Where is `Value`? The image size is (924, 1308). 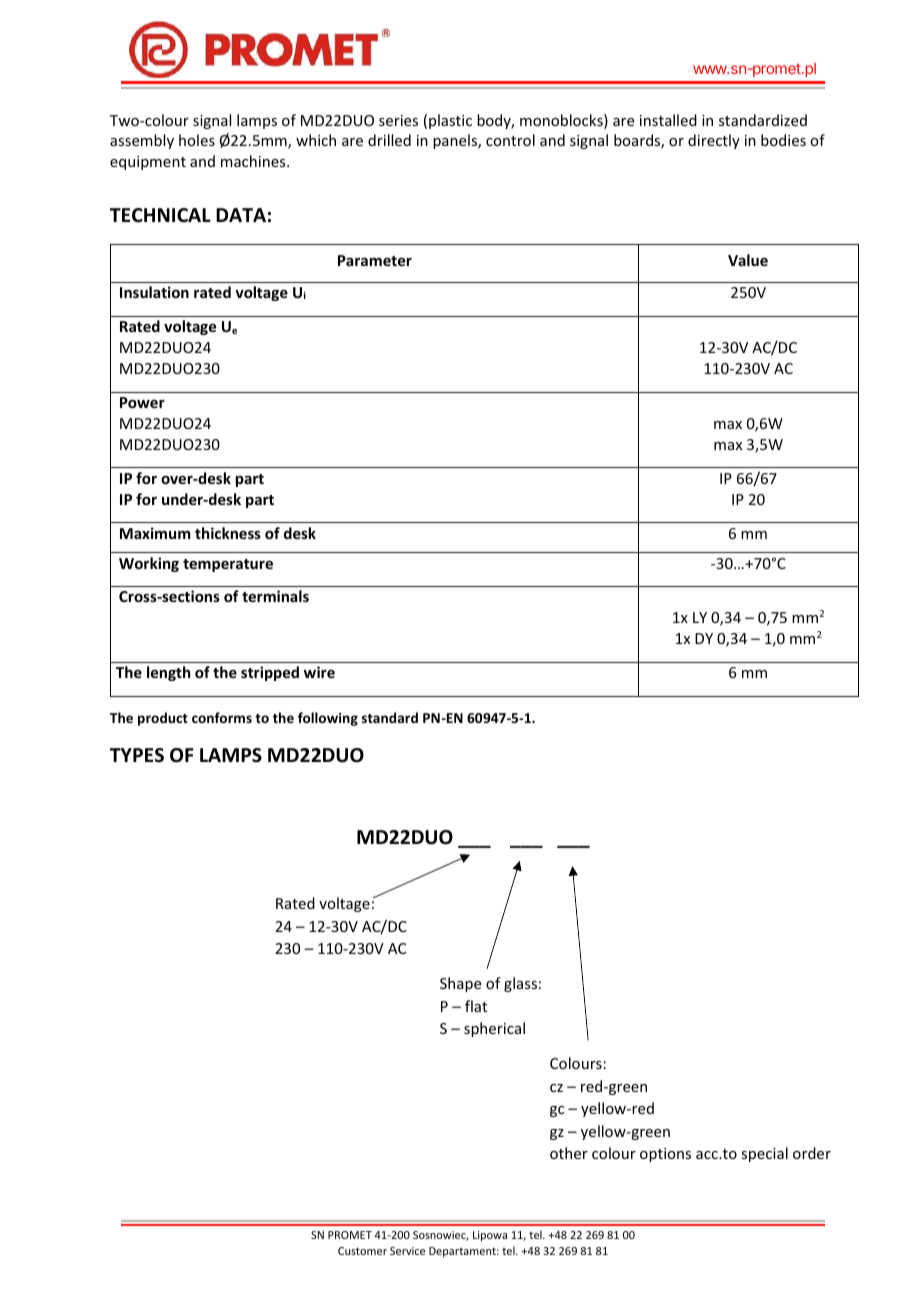 Value is located at coordinates (748, 260).
